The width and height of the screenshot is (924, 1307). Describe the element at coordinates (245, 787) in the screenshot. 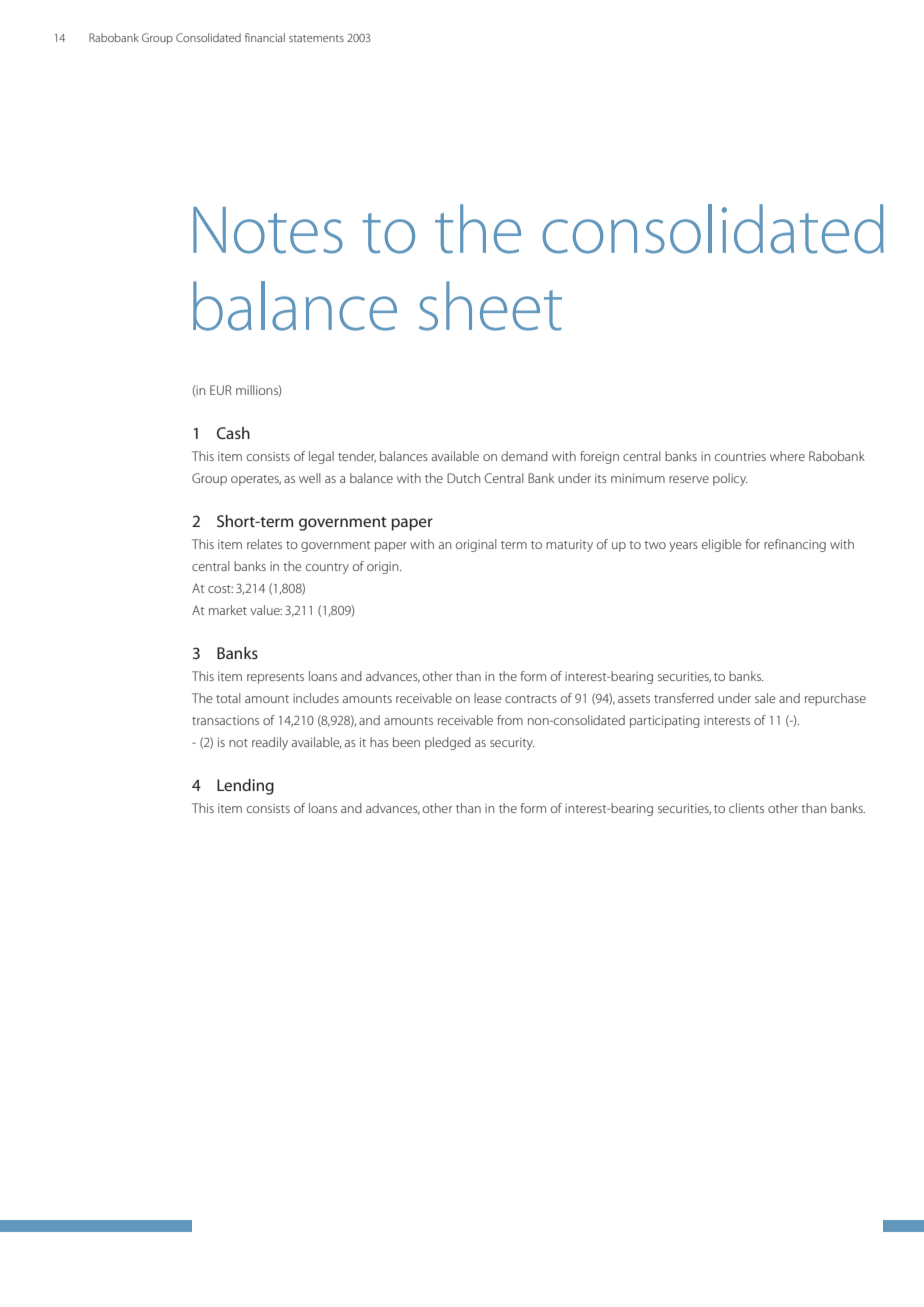

I see `Lending` at that location.
